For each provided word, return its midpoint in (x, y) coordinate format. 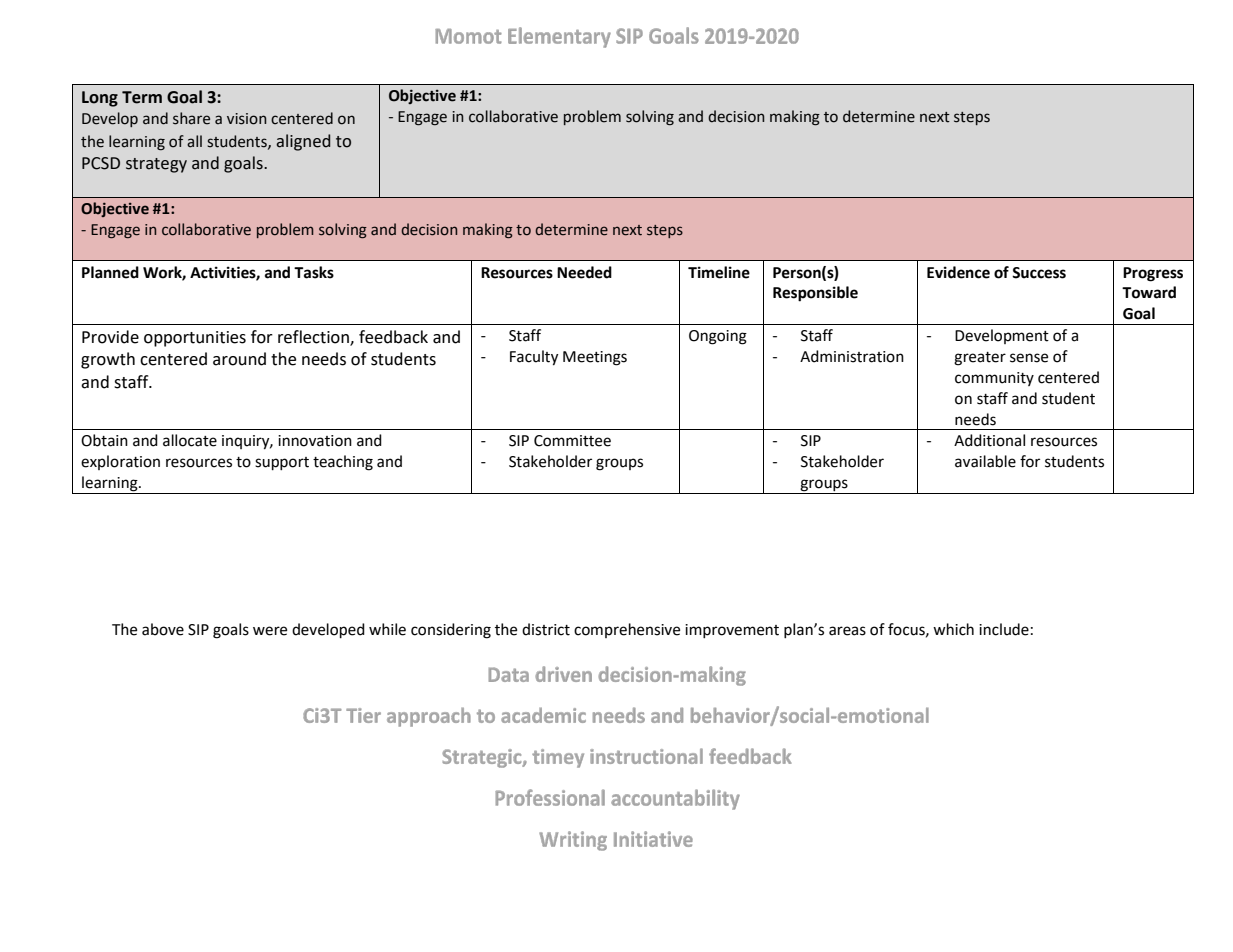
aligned (303, 142)
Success (1039, 273)
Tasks (314, 272)
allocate (190, 440)
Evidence (958, 272)
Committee (572, 441)
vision (247, 119)
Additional (989, 440)
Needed (584, 272)
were (270, 631)
